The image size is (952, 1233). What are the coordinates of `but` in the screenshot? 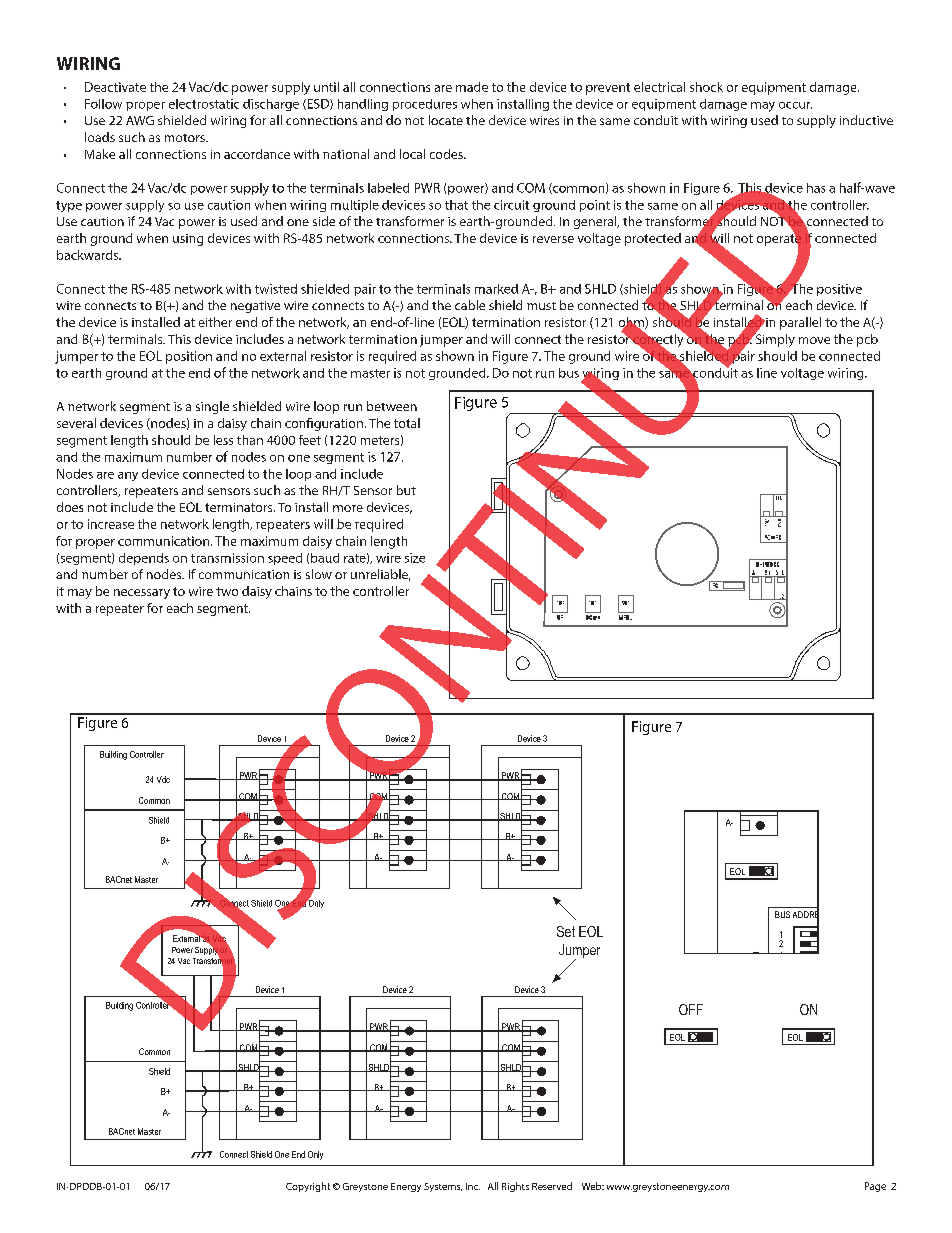 It's located at (406, 490).
